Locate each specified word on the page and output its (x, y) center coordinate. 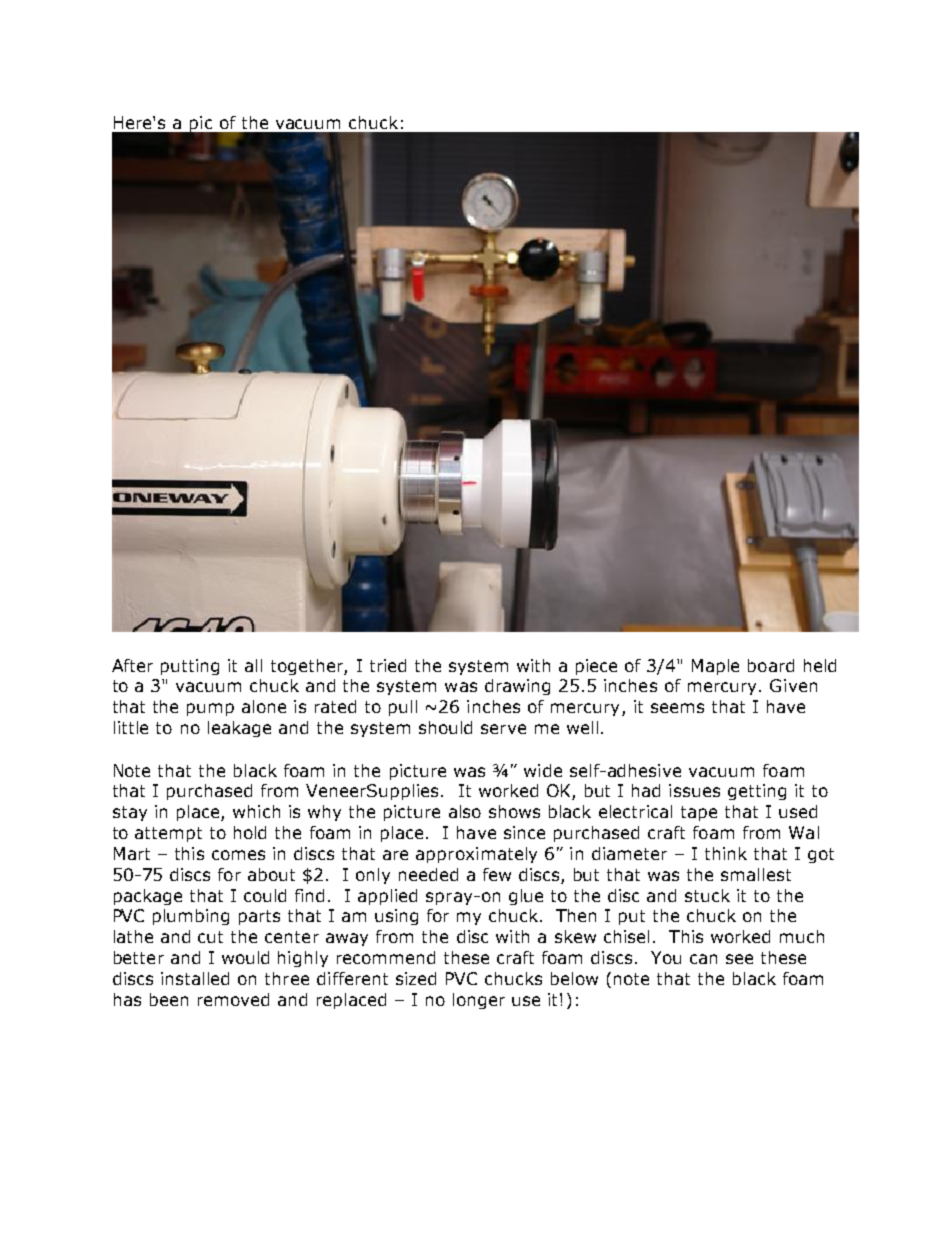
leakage (239, 729)
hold (250, 832)
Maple (715, 667)
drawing (517, 687)
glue (526, 897)
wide (543, 770)
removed (233, 999)
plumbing (191, 917)
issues (694, 790)
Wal (804, 832)
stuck (707, 895)
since (524, 832)
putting (190, 667)
